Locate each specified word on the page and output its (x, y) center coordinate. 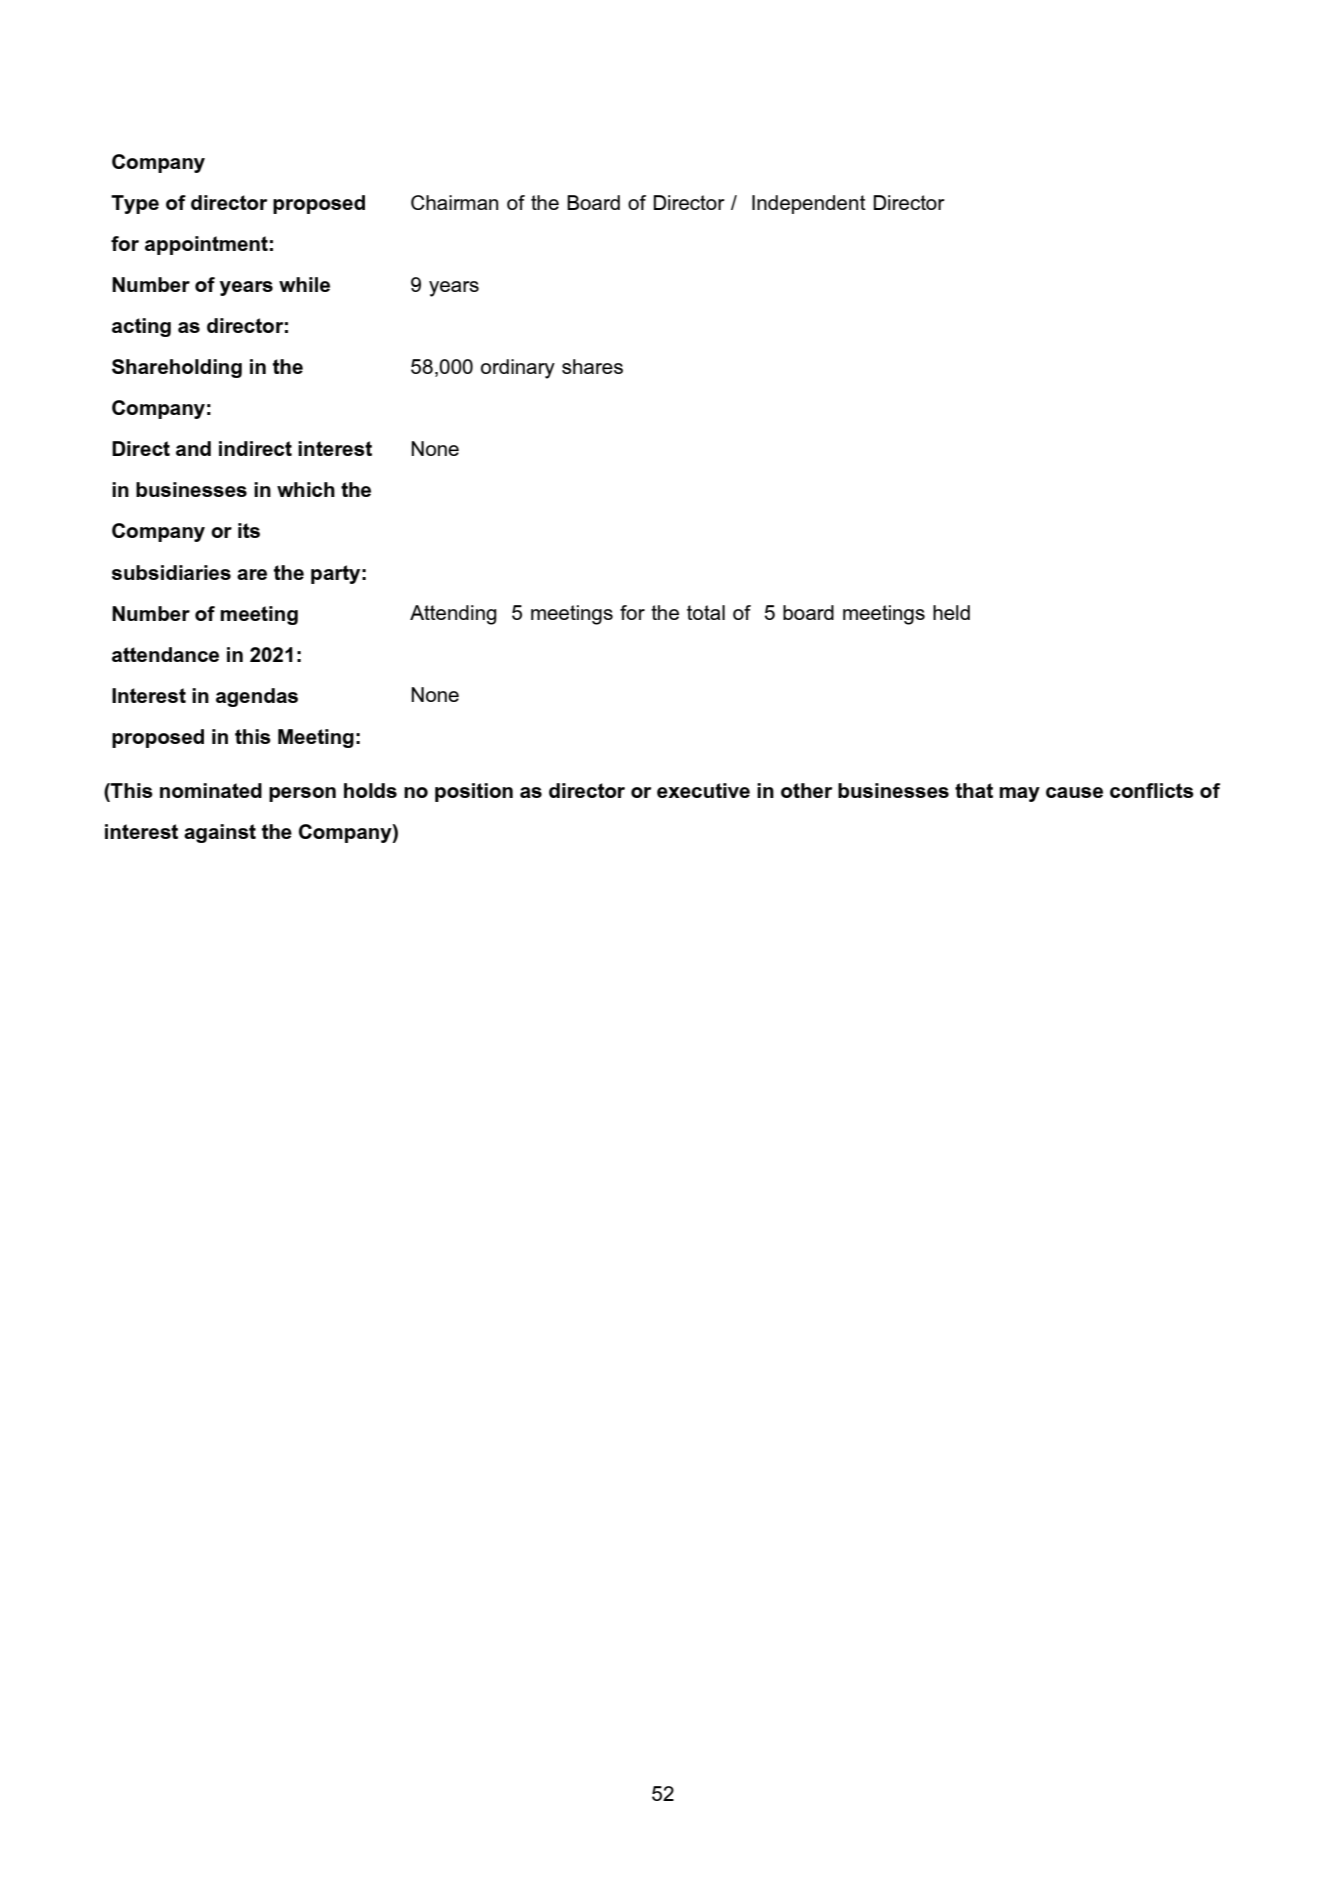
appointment (206, 245)
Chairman (454, 202)
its (249, 530)
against (220, 833)
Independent (809, 204)
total (706, 612)
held (951, 612)
